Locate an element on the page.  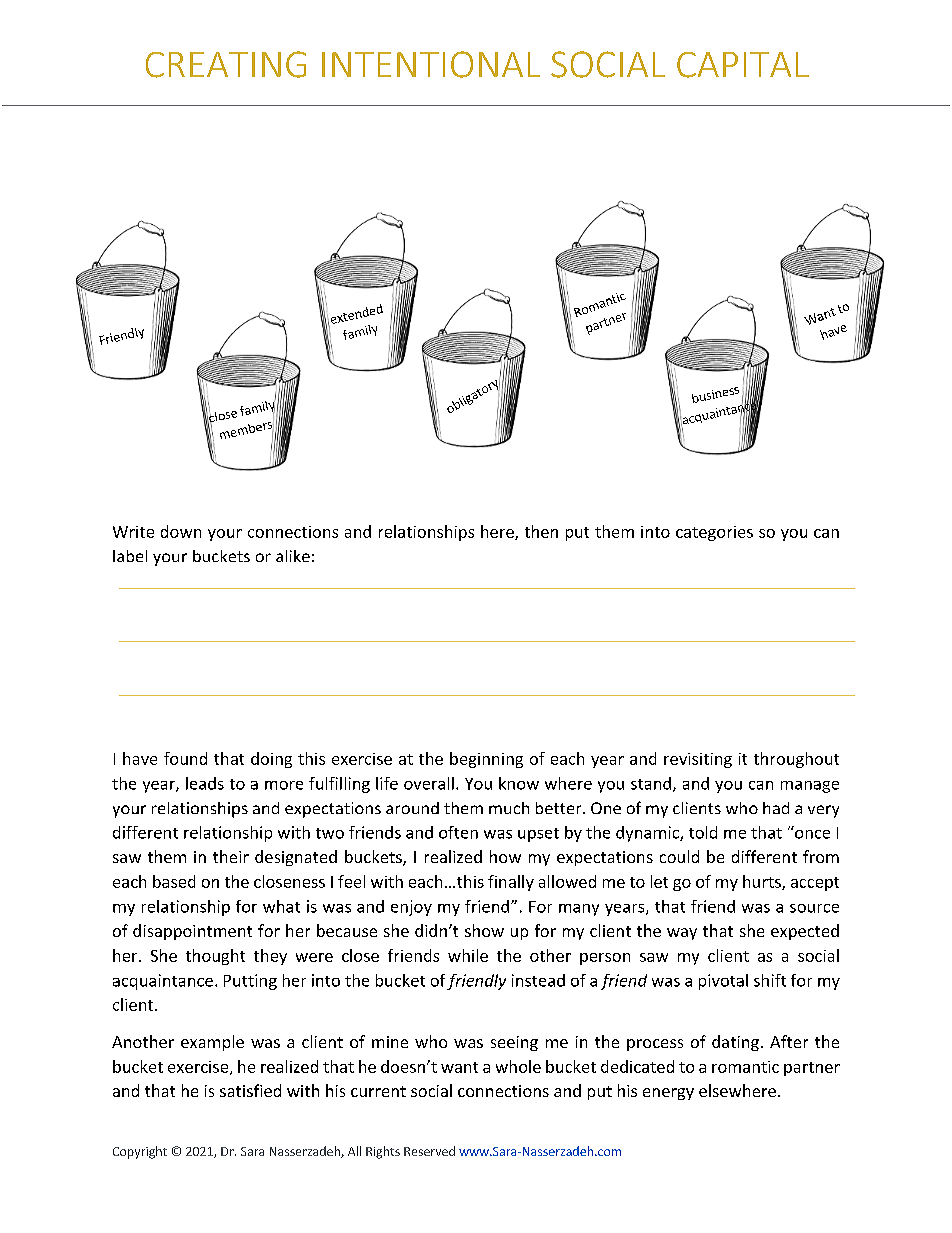
CREATING is located at coordinates (226, 64).
